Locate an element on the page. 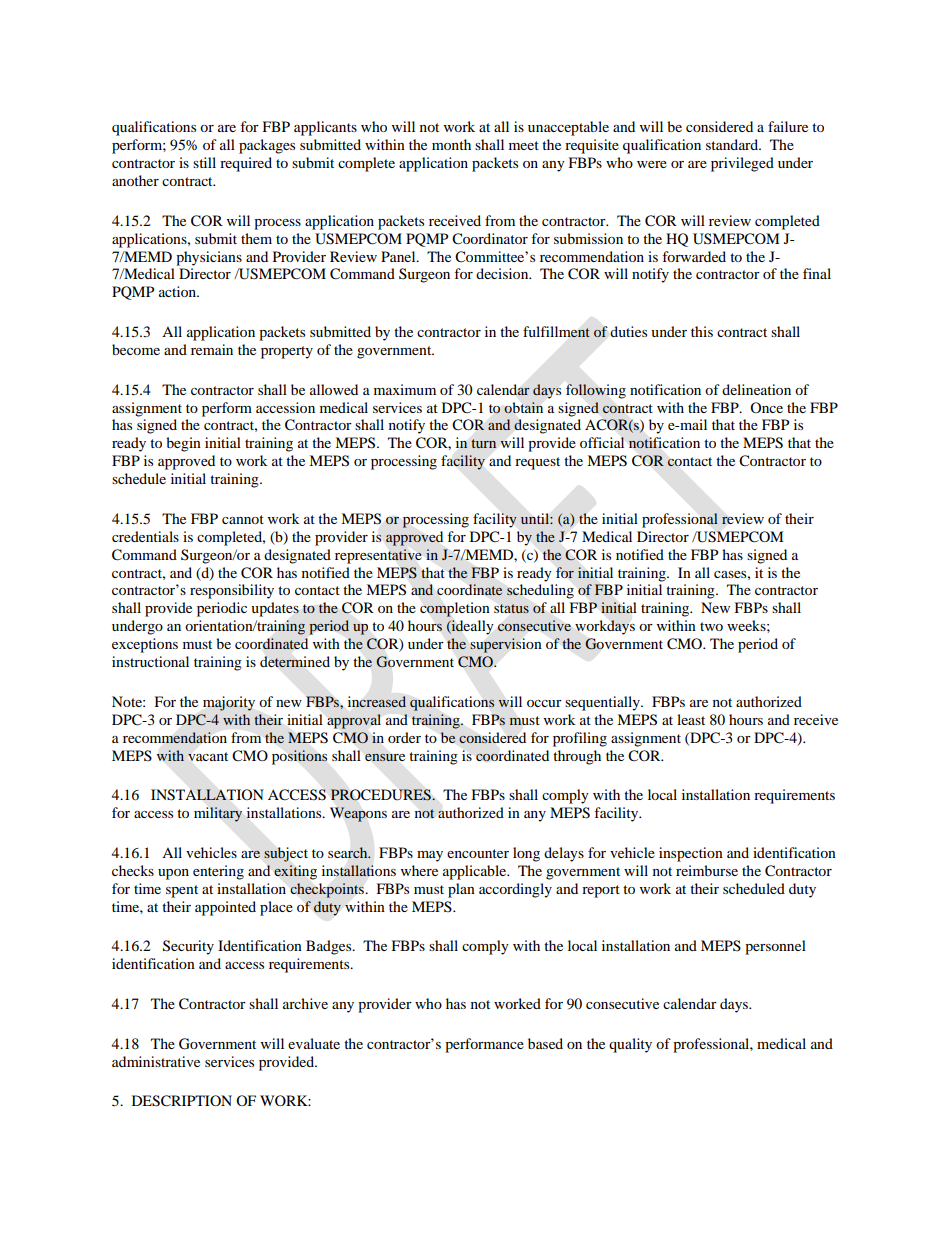 The width and height of the document is (952, 1233). based is located at coordinates (545, 1043).
